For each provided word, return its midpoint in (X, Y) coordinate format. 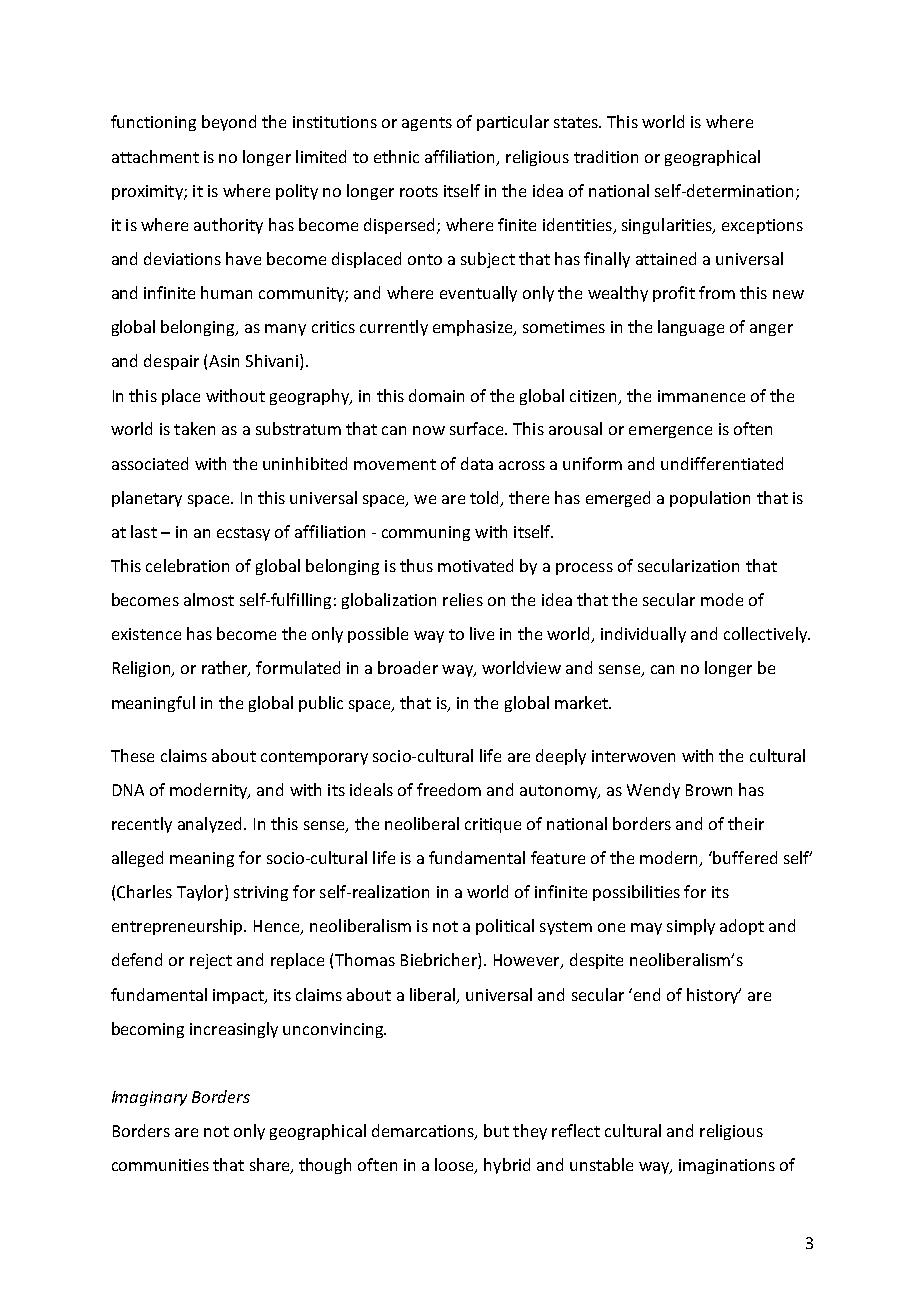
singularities (668, 226)
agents (427, 124)
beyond (229, 123)
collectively (767, 635)
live (482, 633)
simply (691, 927)
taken (194, 428)
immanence (701, 396)
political (505, 927)
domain (436, 395)
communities (160, 1165)
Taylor (201, 893)
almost (209, 599)
